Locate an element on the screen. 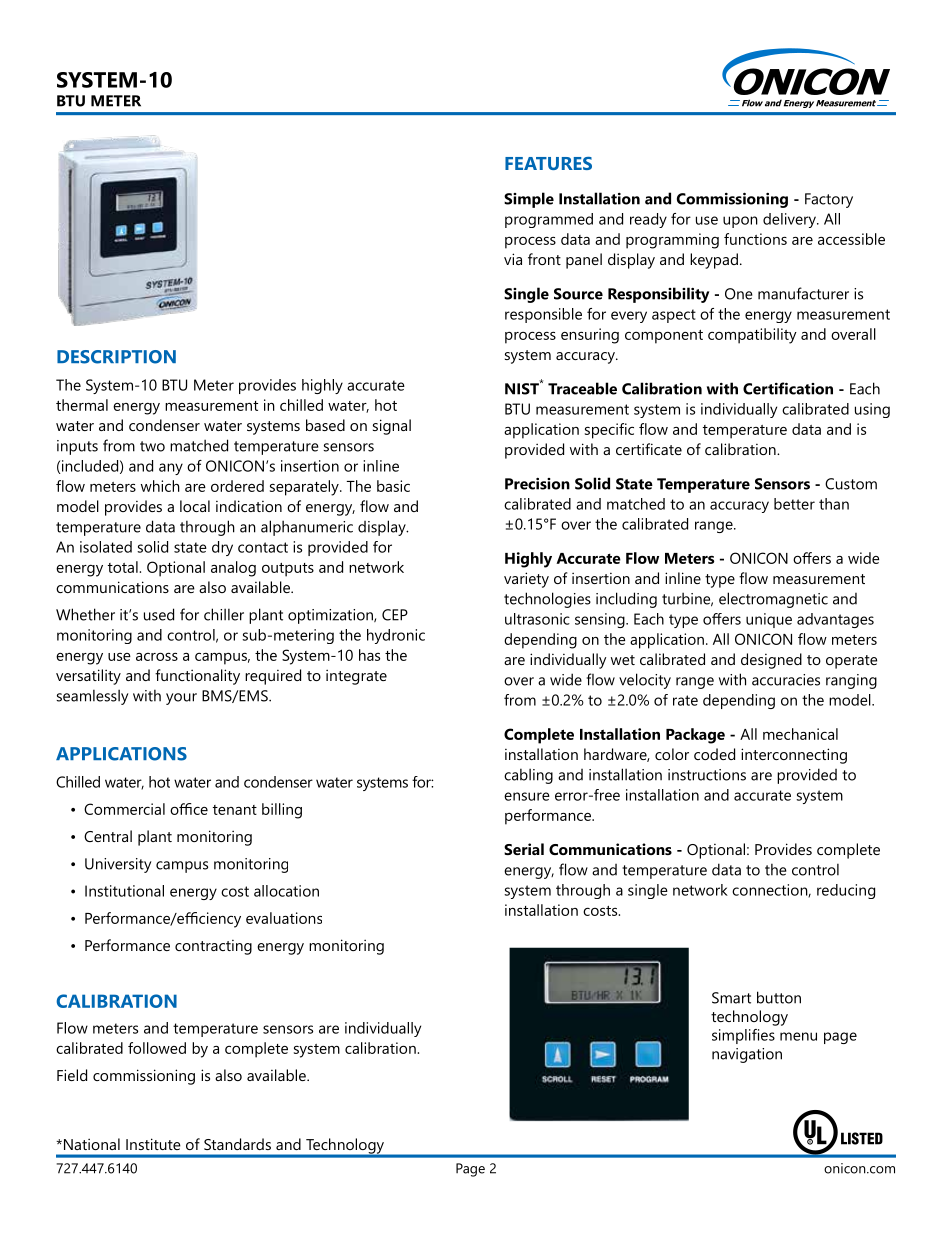 The height and width of the screenshot is (1233, 952). Institute is located at coordinates (153, 1144).
